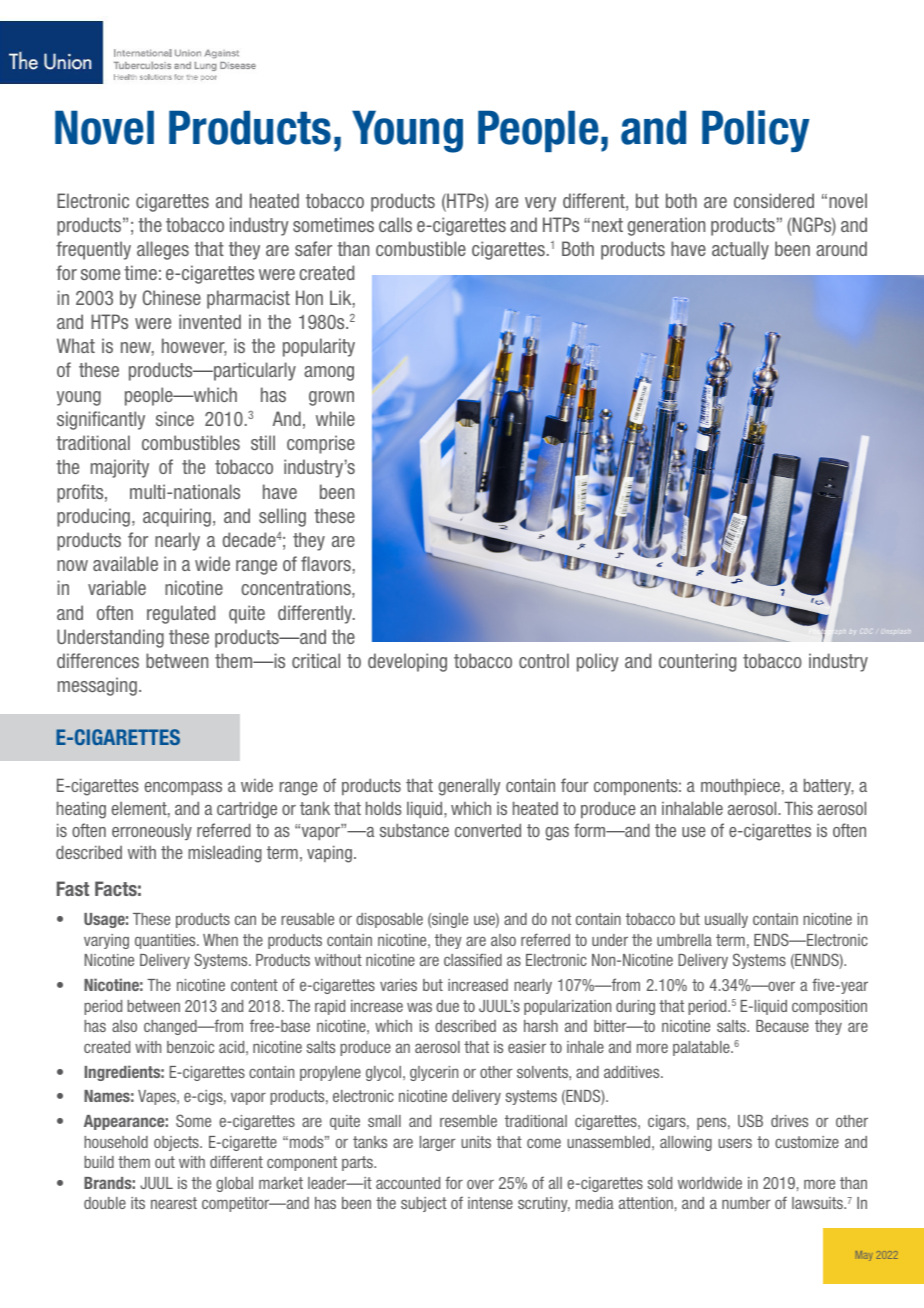  I want to click on generally, so click(469, 787).
